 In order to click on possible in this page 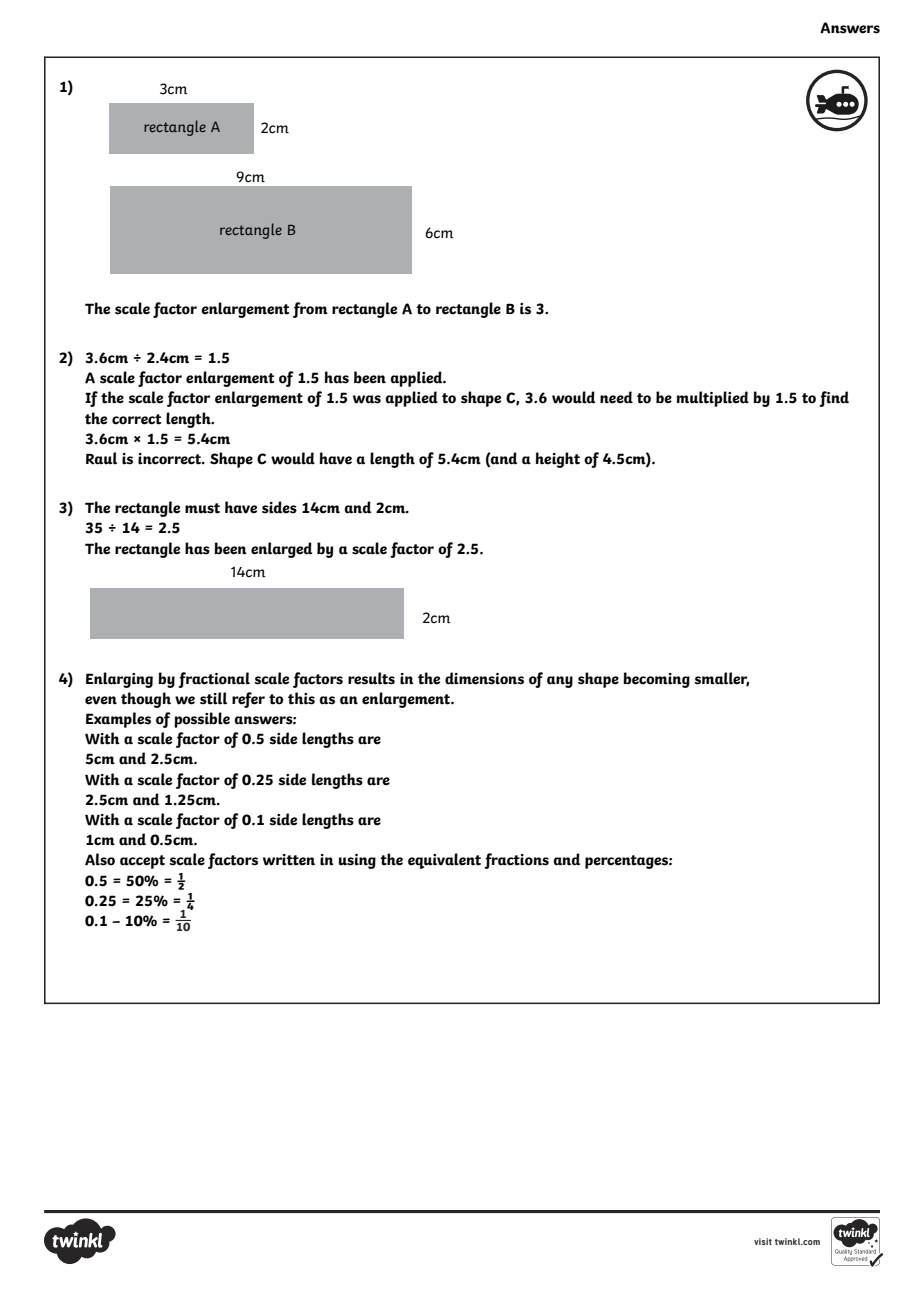, I will do `click(202, 720)`.
